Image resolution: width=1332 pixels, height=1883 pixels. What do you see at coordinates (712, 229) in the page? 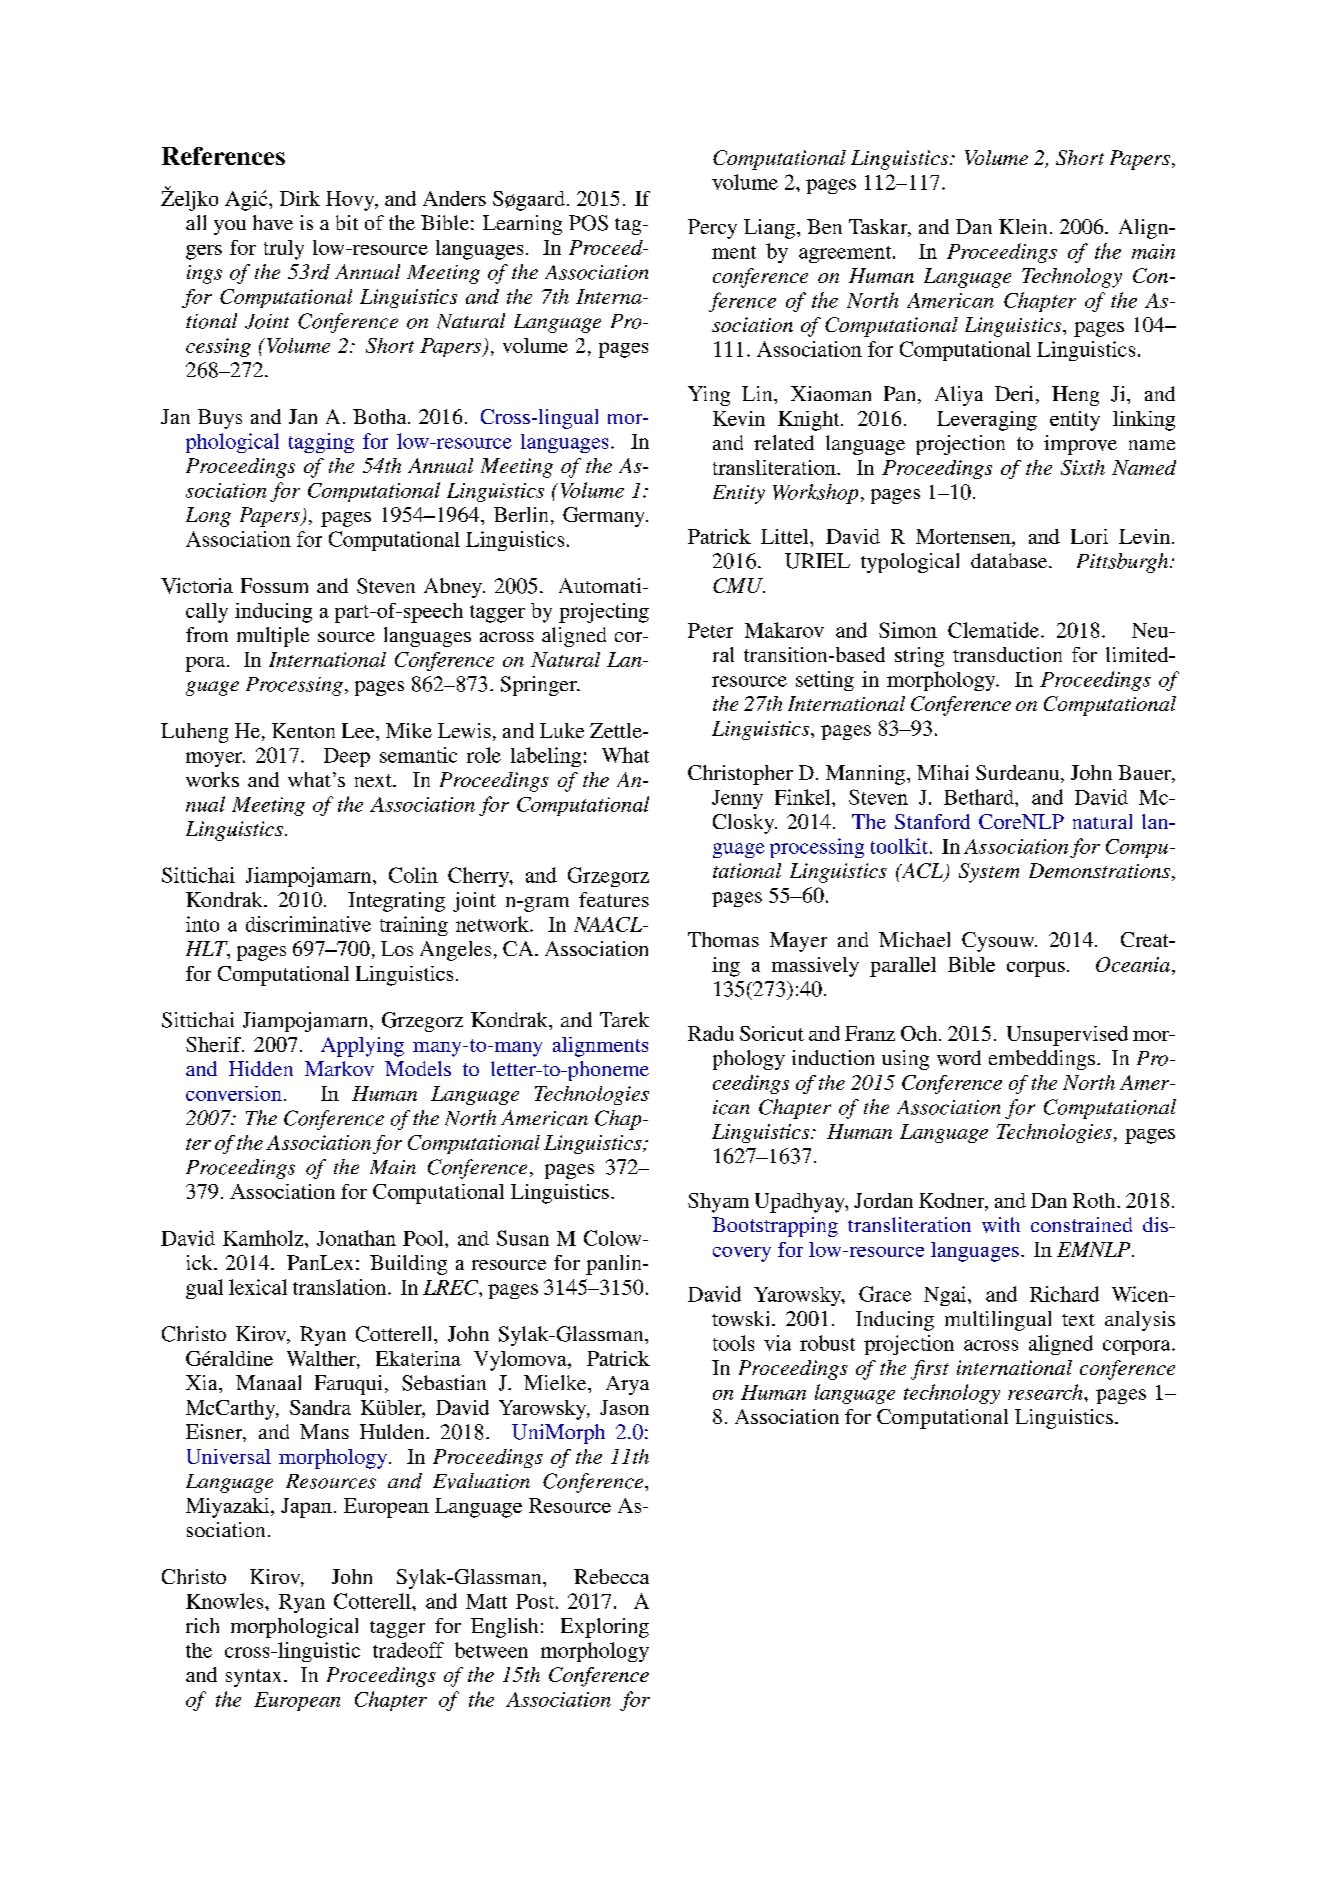
I see `Percy` at bounding box center [712, 229].
